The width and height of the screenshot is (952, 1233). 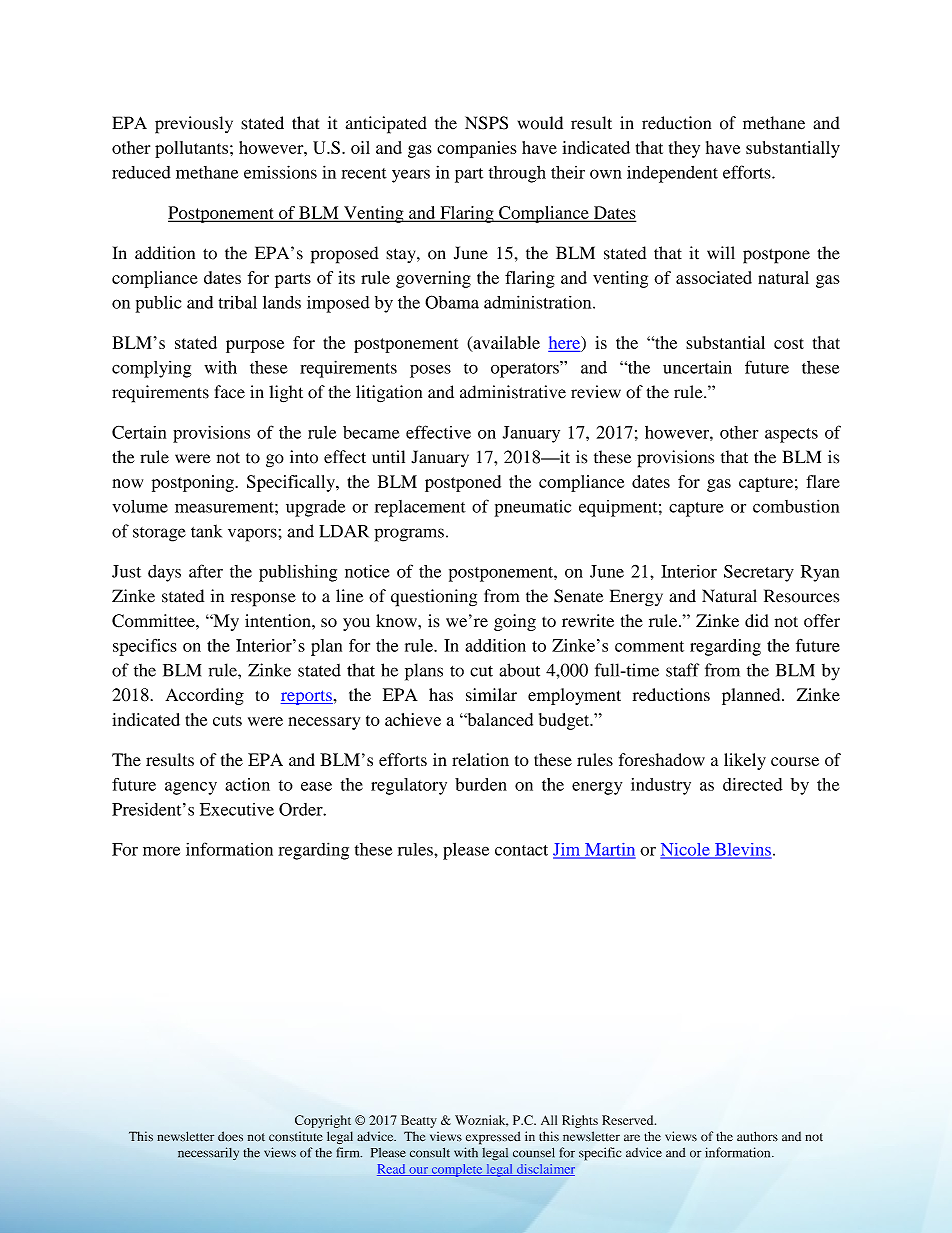 What do you see at coordinates (208, 1153) in the screenshot?
I see `necessarily` at bounding box center [208, 1153].
